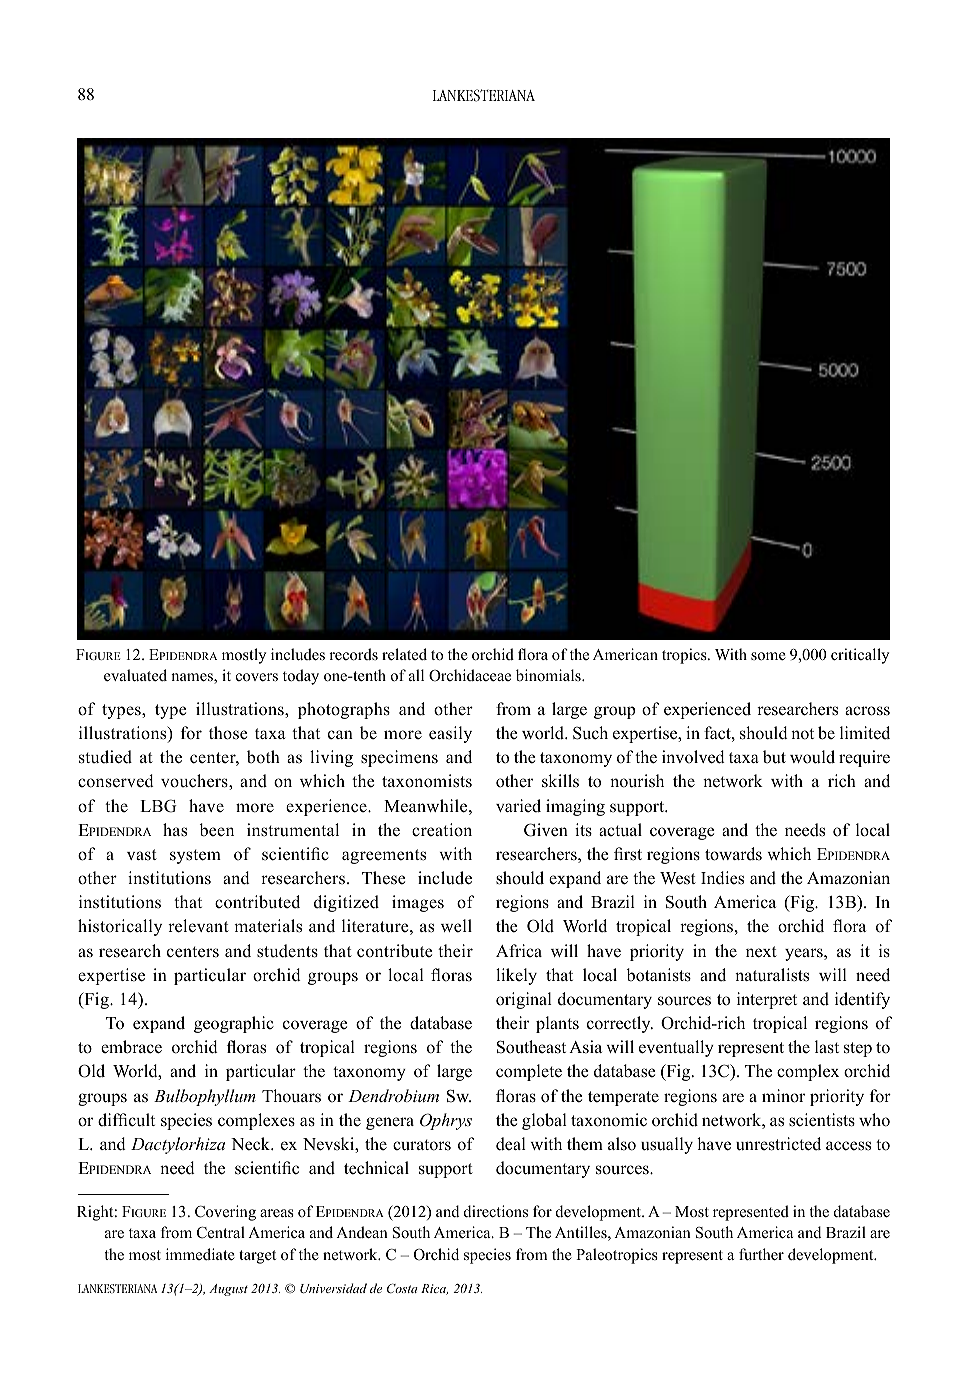 The image size is (967, 1392). What do you see at coordinates (768, 656) in the screenshot?
I see `some` at bounding box center [768, 656].
